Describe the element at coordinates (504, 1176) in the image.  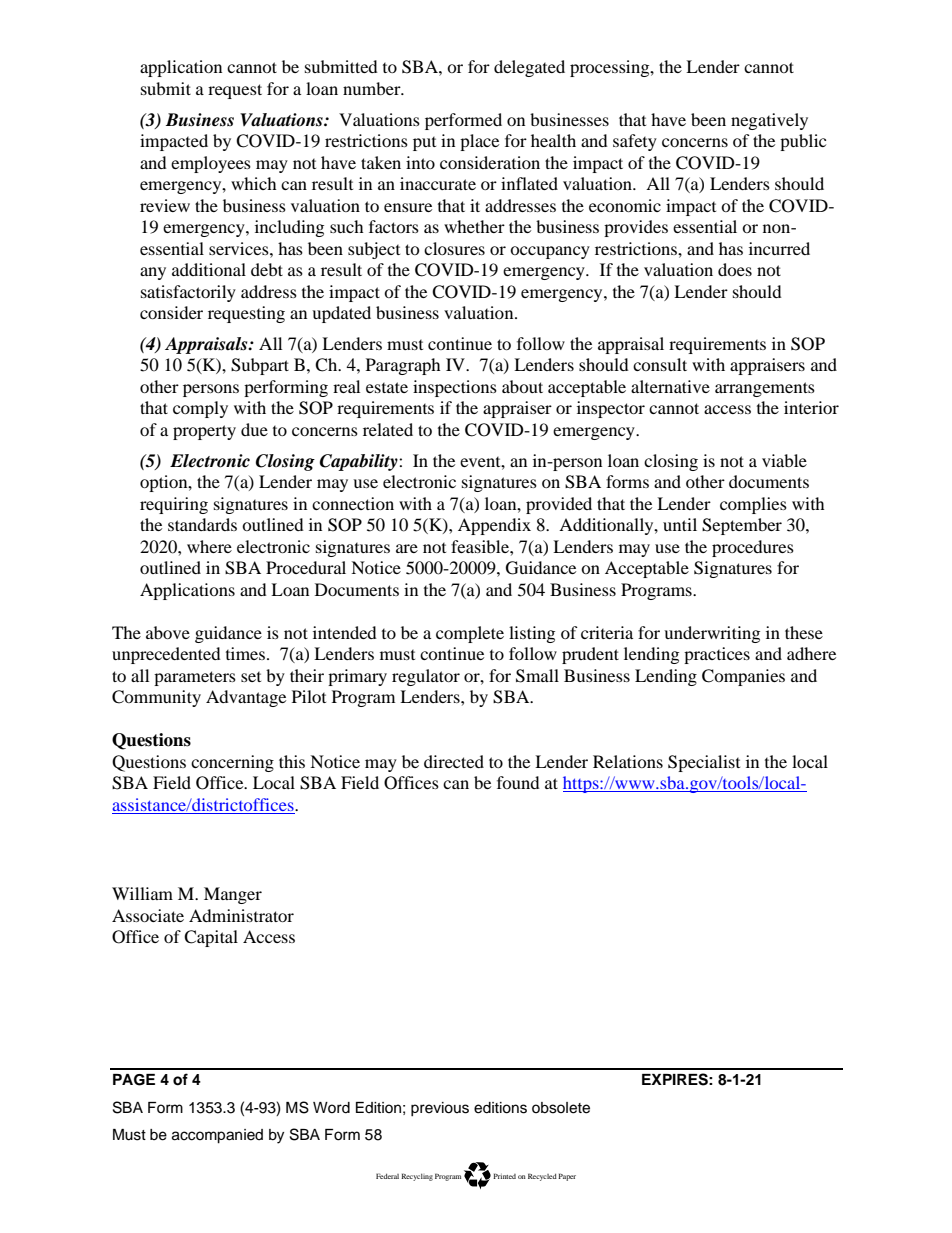
I see `Printed` at that location.
